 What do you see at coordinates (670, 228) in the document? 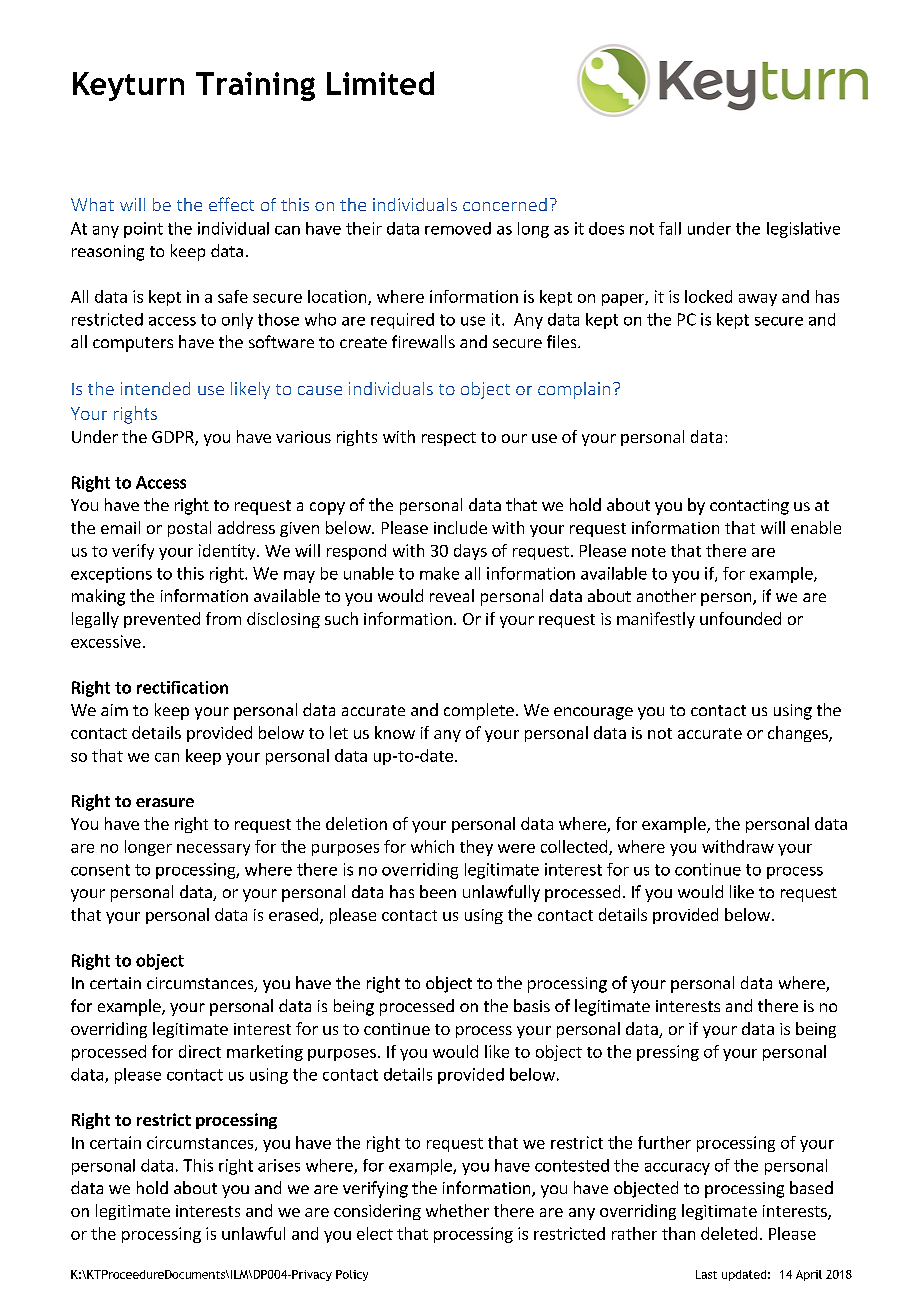
I see `fall` at bounding box center [670, 228].
